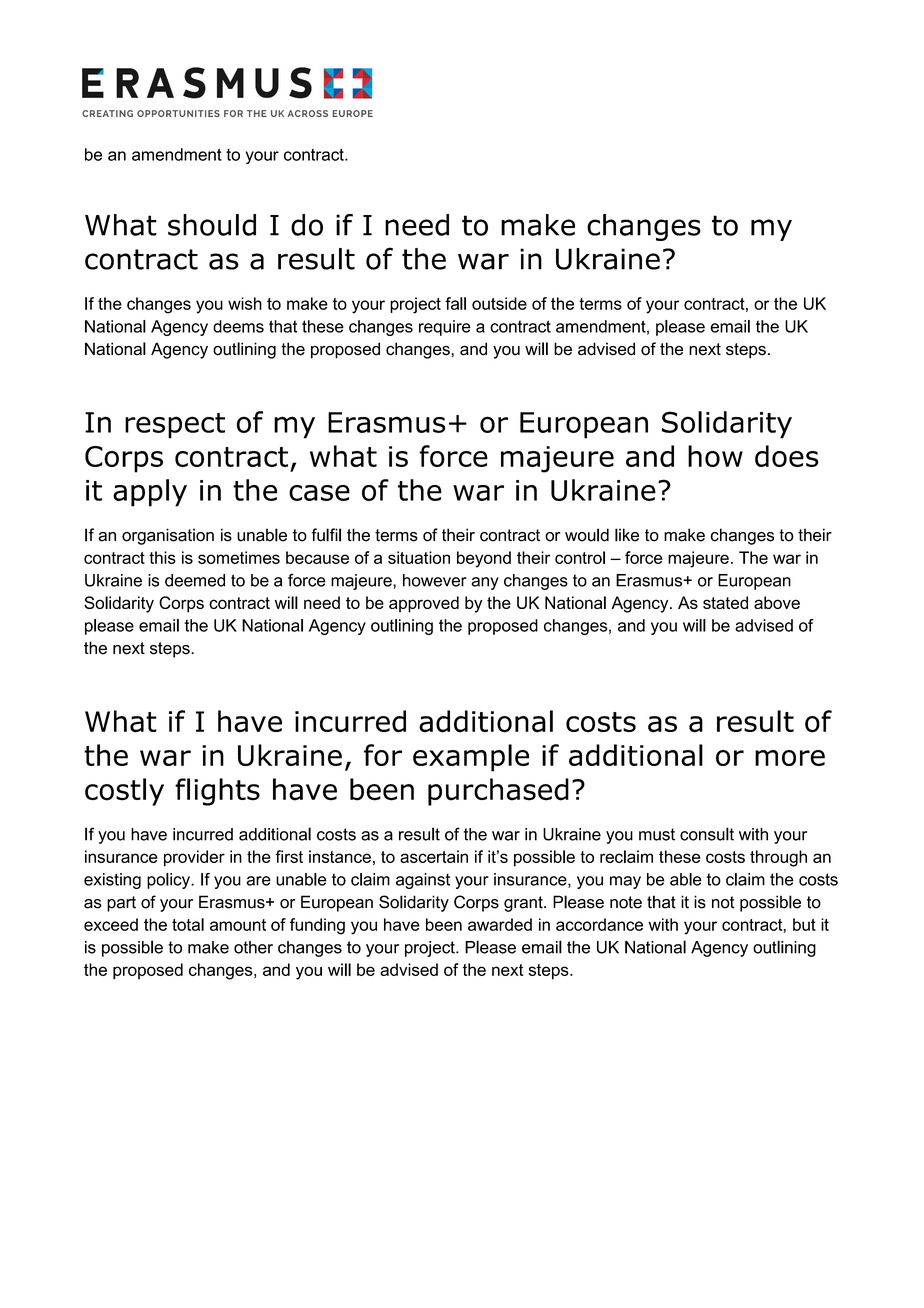 The width and height of the image is (924, 1308). Describe the element at coordinates (188, 924) in the image. I see `total` at that location.
